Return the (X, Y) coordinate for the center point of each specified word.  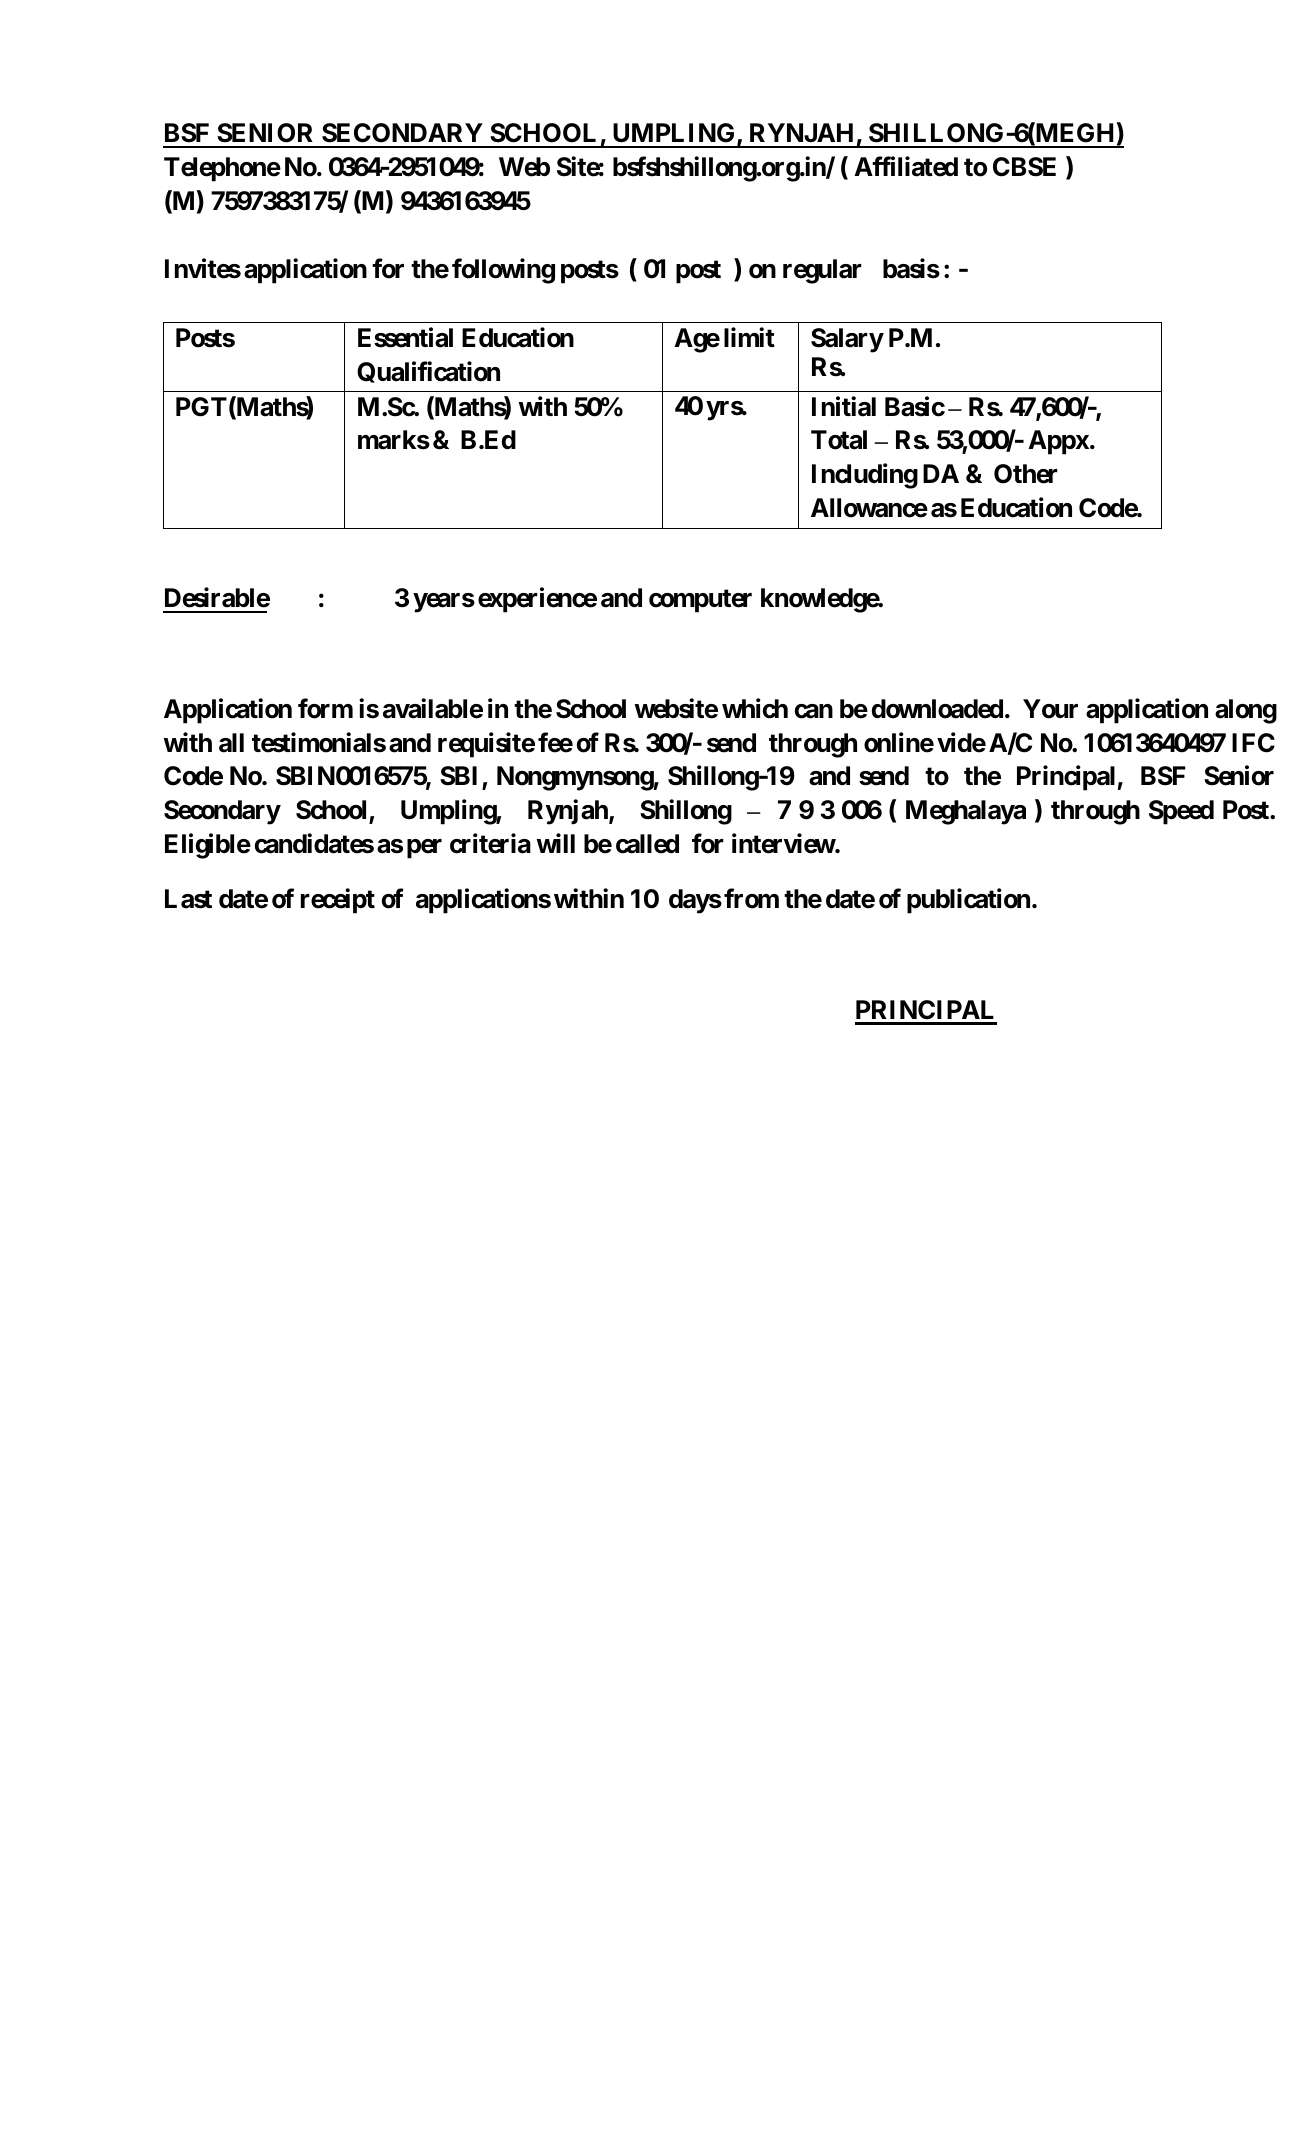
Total (839, 440)
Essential (405, 337)
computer (700, 601)
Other (1026, 474)
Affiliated (906, 167)
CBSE (1024, 167)
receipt (338, 901)
